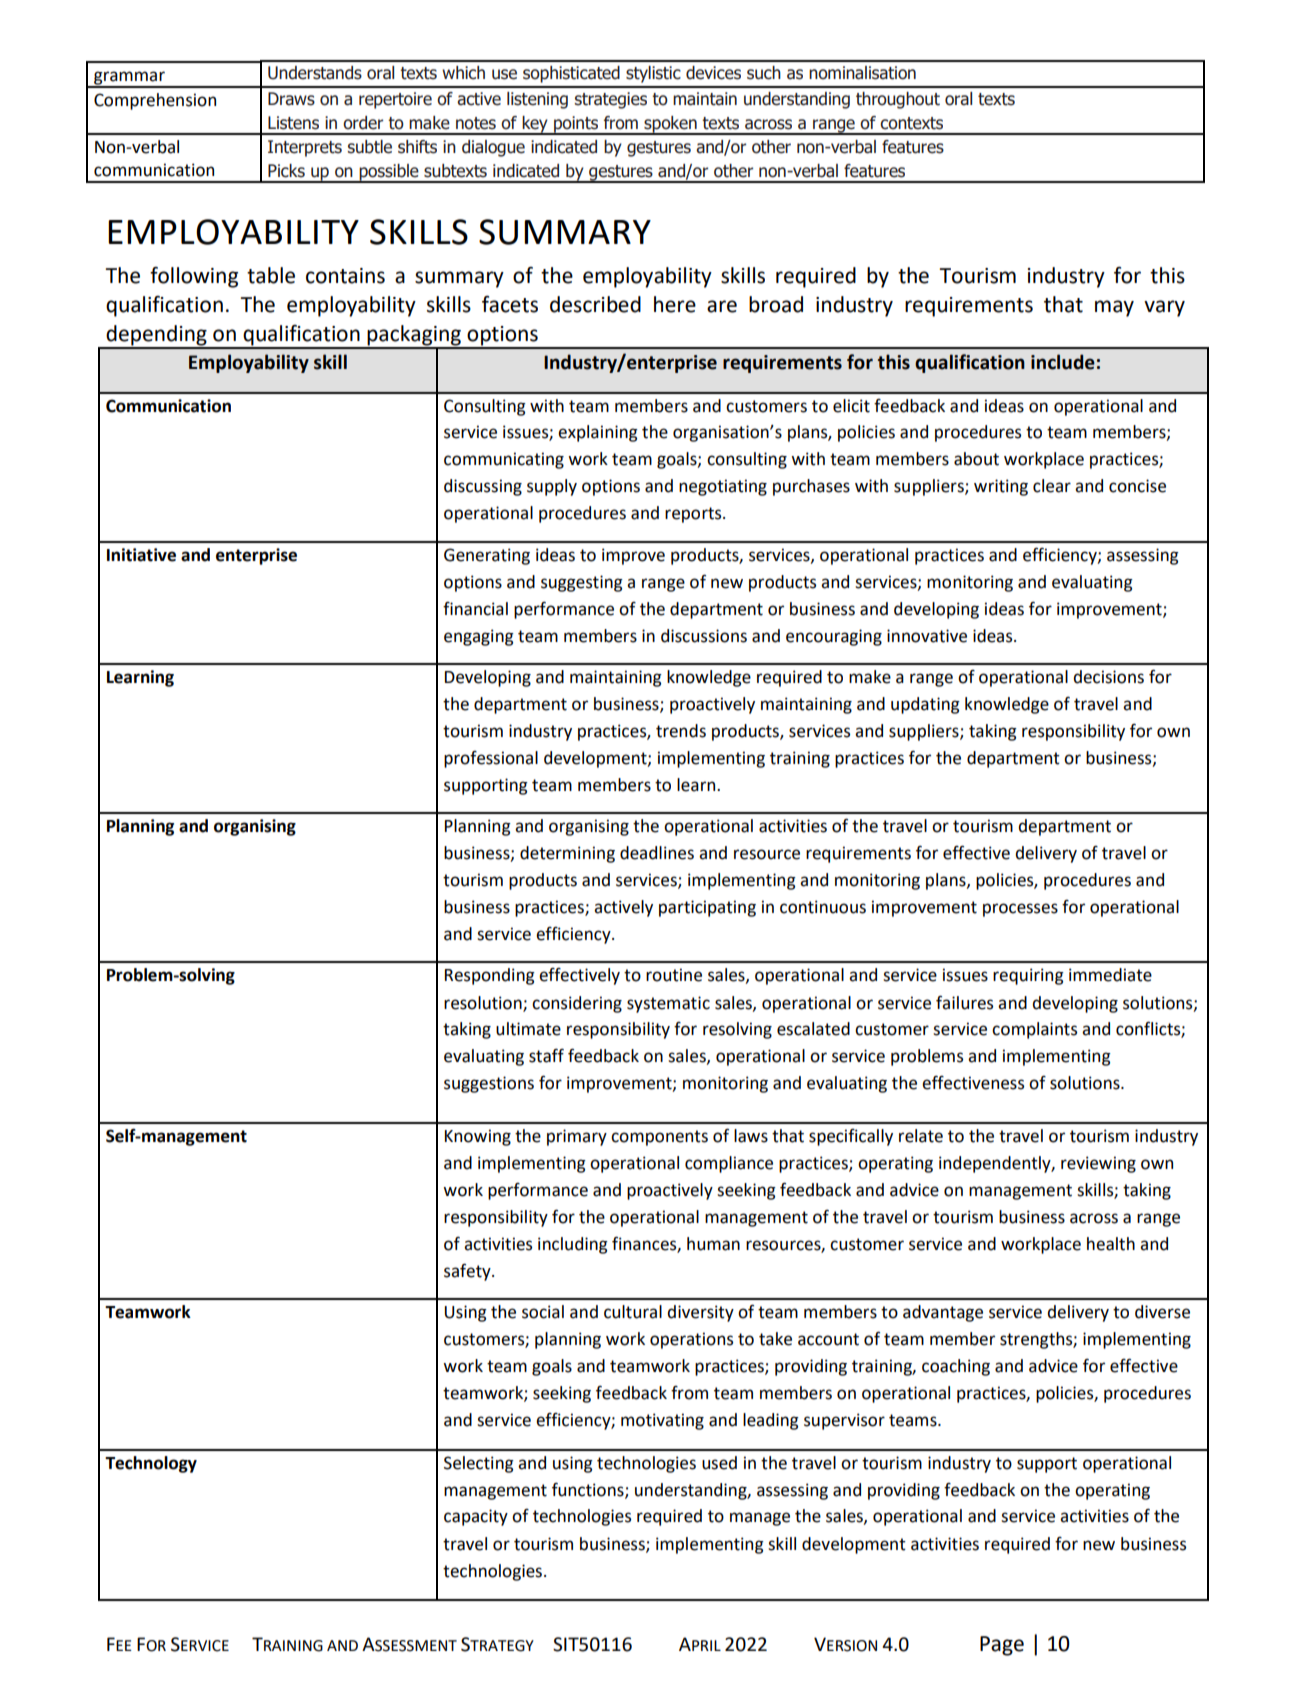  What do you see at coordinates (293, 123) in the screenshot?
I see `Listens` at bounding box center [293, 123].
